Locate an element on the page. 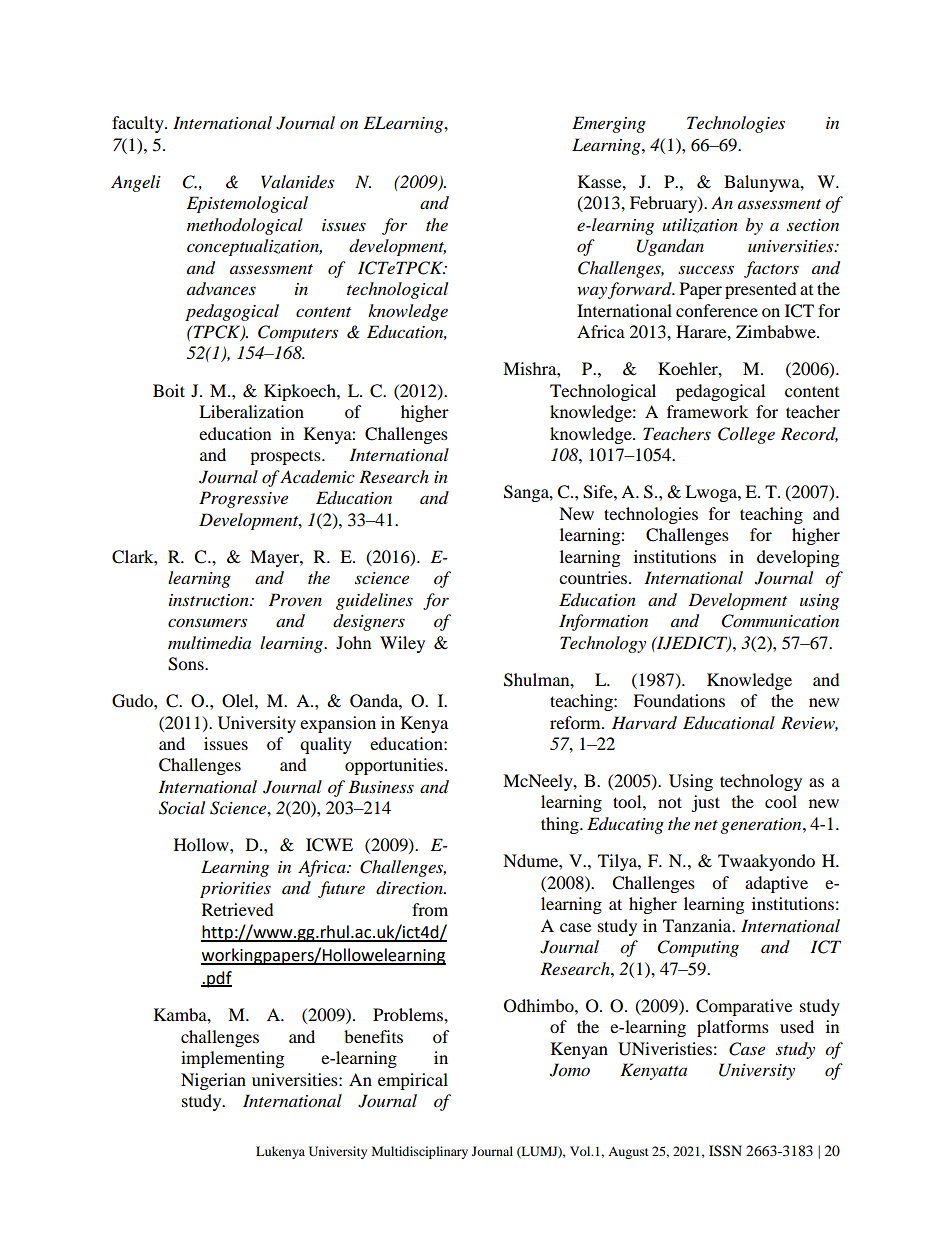 The width and height of the document is (952, 1233). priorities is located at coordinates (235, 890).
